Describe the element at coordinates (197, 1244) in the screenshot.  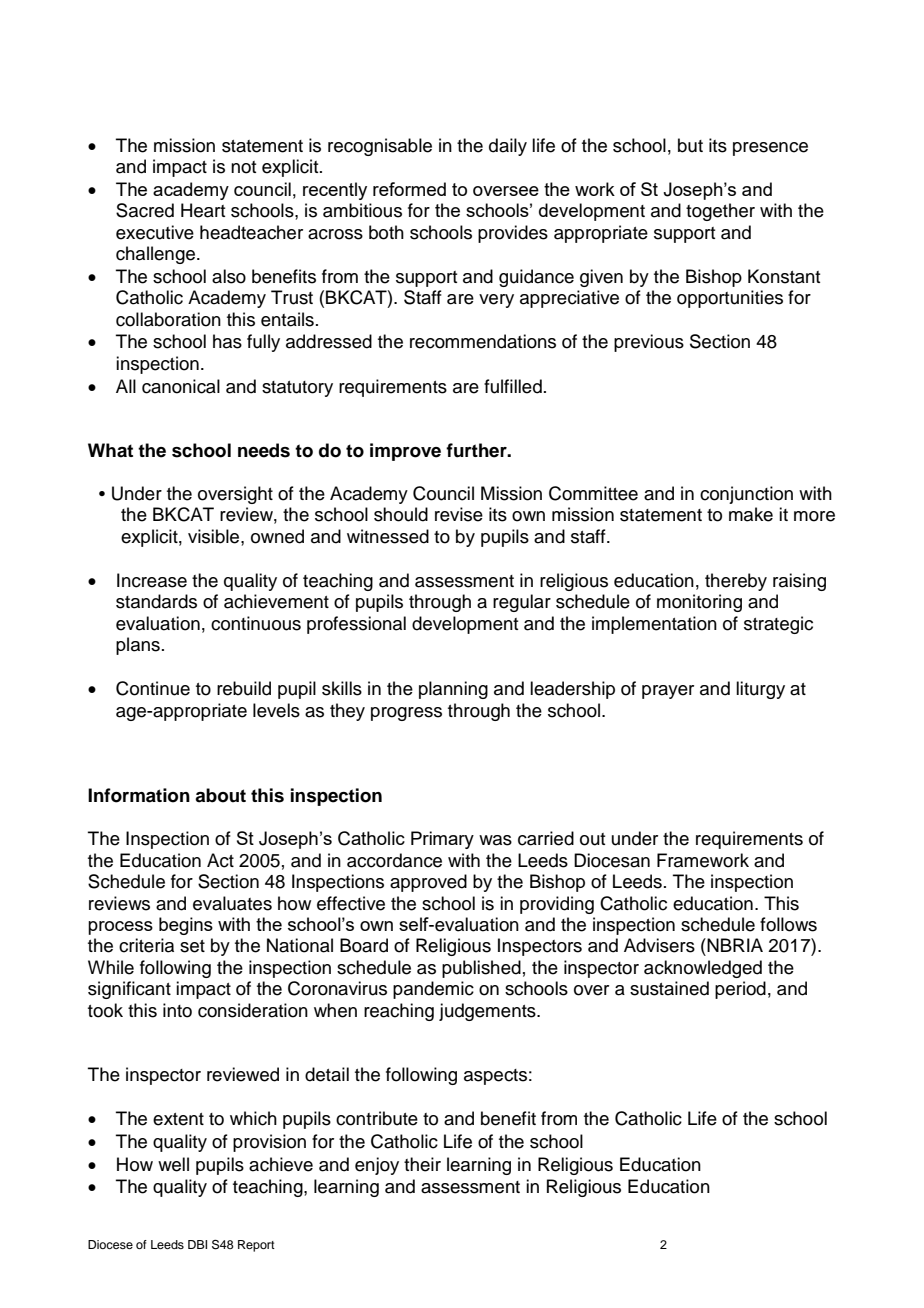
I see `DBI` at that location.
